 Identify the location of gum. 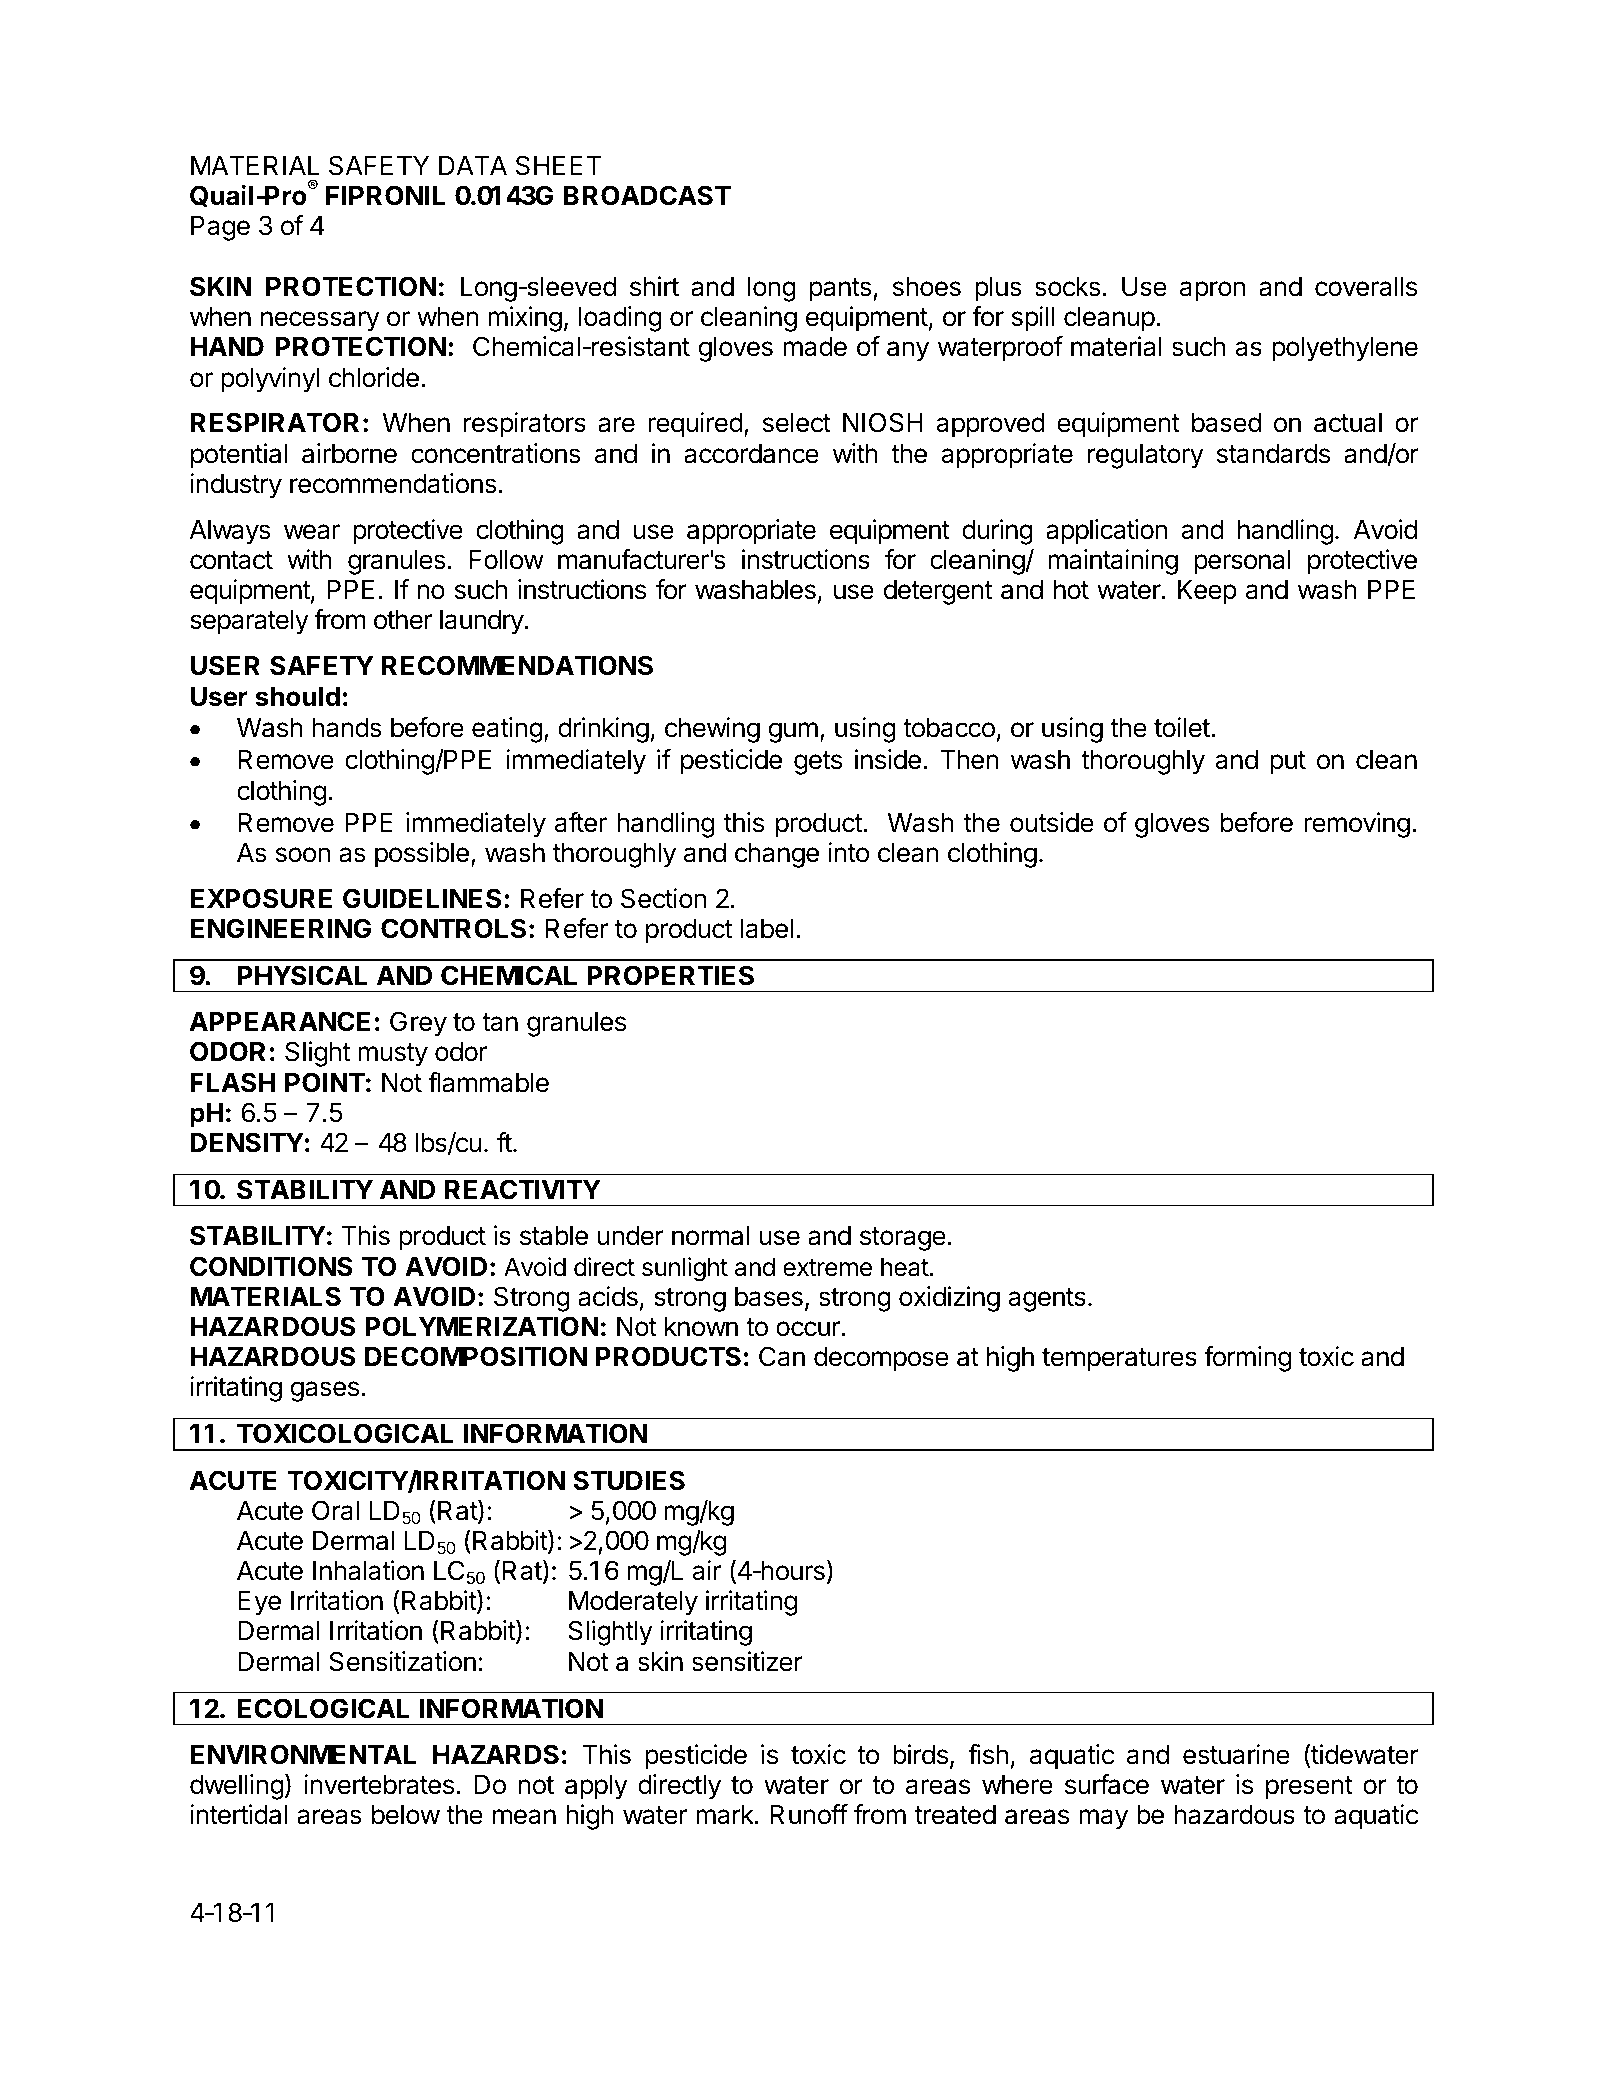
(793, 732).
